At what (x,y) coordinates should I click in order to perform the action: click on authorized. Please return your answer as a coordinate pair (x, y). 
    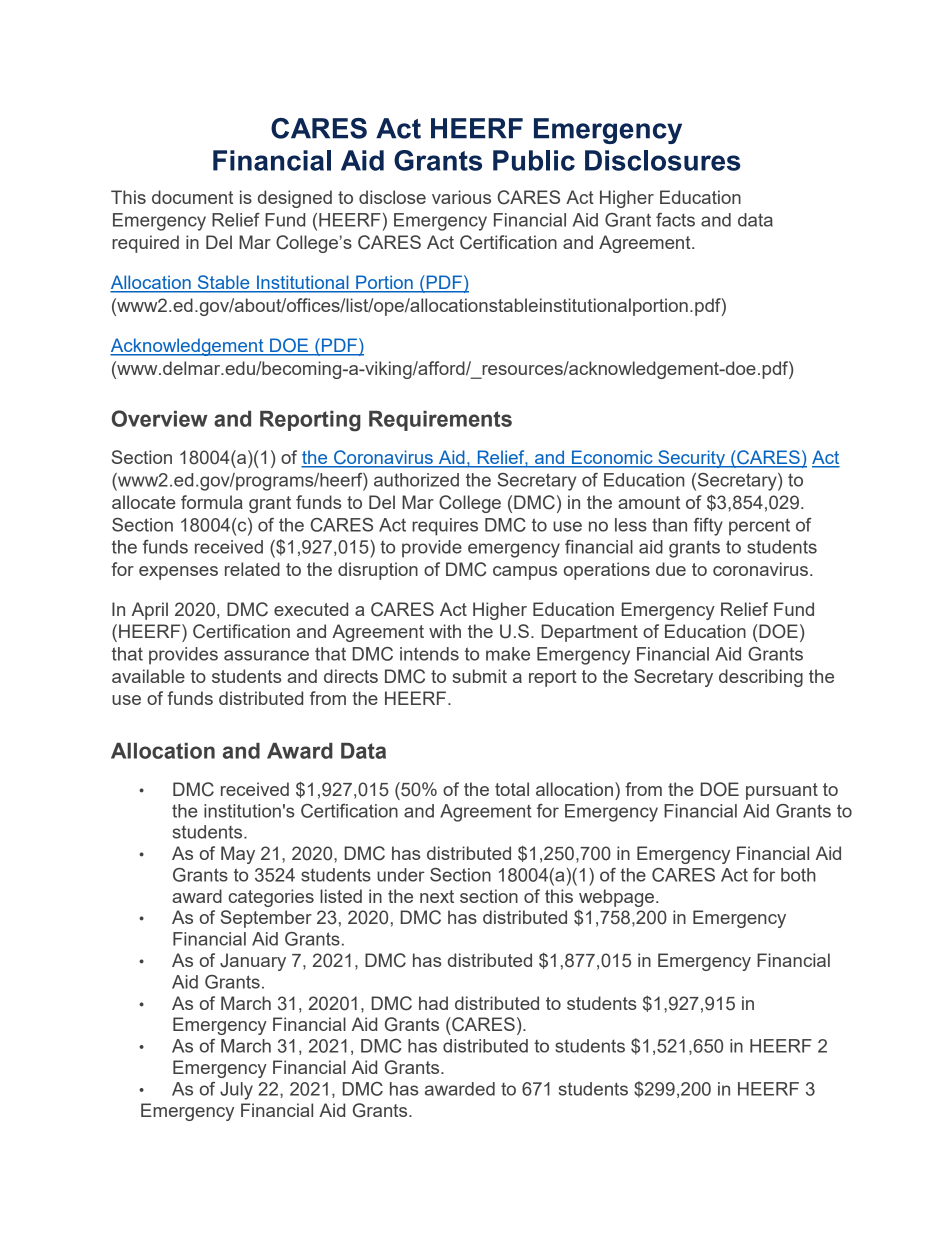
    Looking at the image, I should click on (416, 480).
